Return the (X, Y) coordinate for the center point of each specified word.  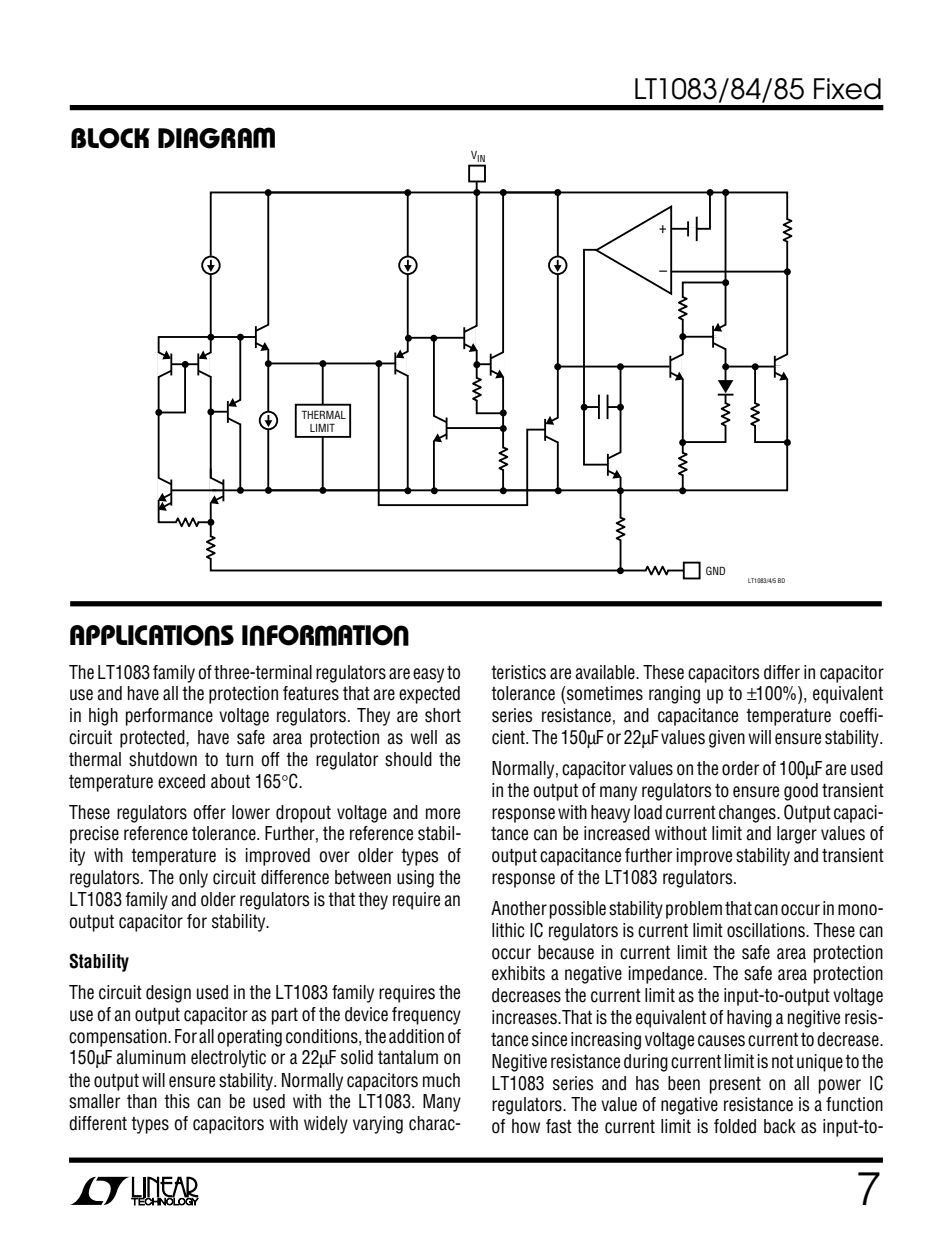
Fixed (847, 89)
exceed (181, 781)
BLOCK (110, 138)
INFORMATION (325, 635)
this (177, 1101)
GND (715, 570)
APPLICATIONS (152, 635)
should (408, 759)
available (606, 672)
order (740, 768)
